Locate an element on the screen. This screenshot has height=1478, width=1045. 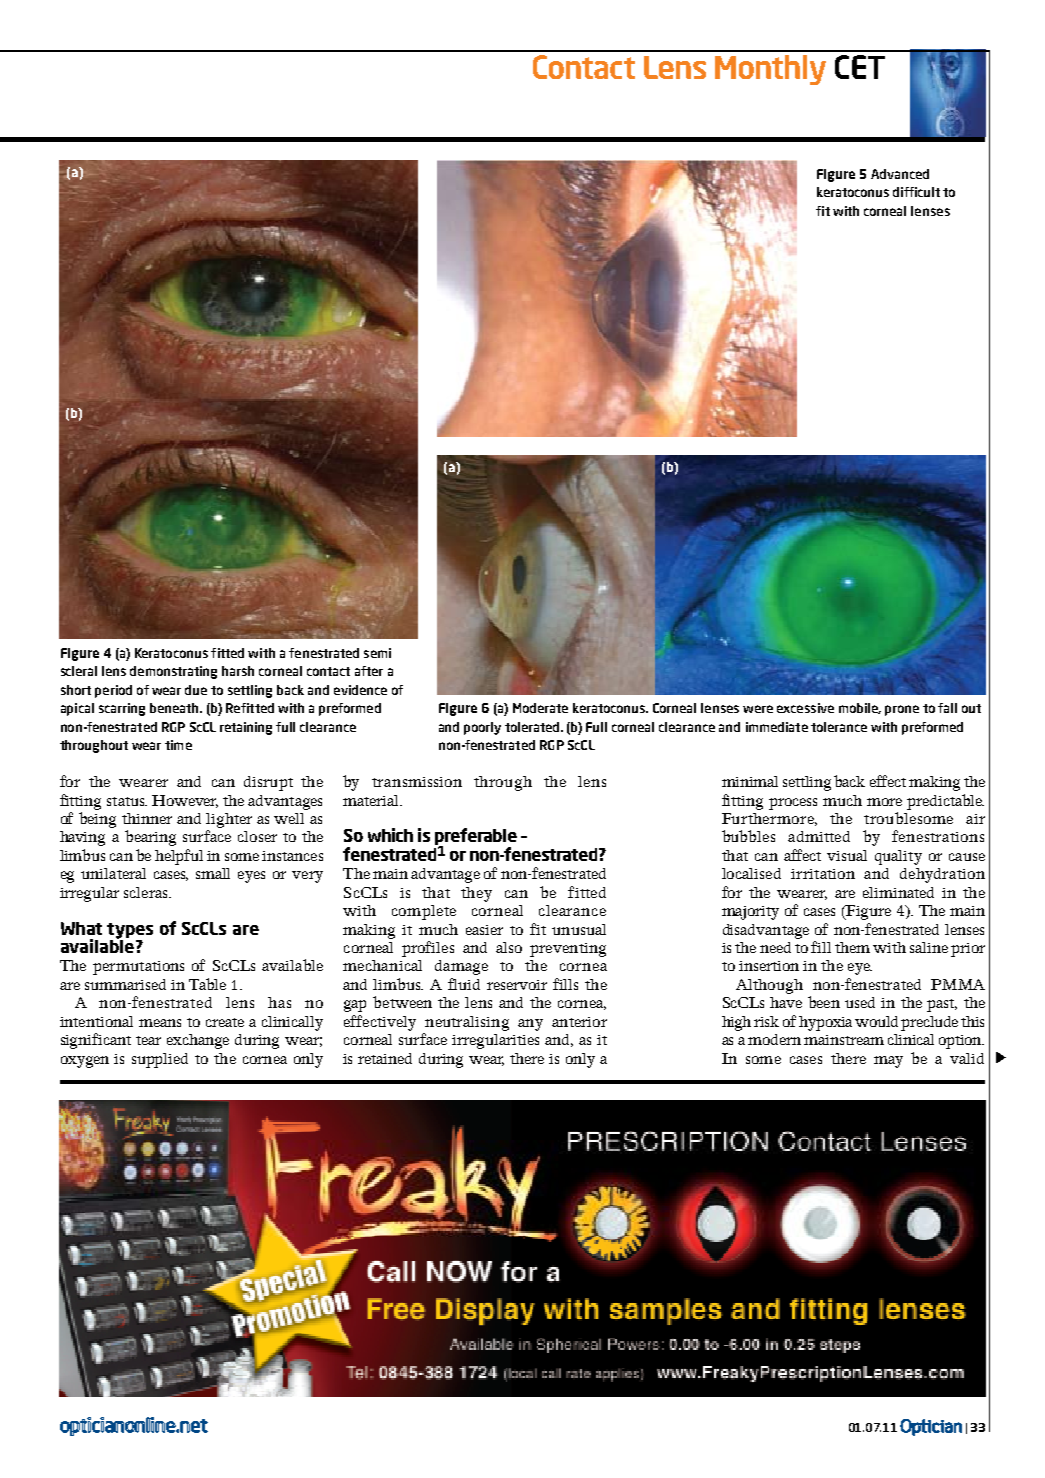
Advanced is located at coordinates (900, 174).
